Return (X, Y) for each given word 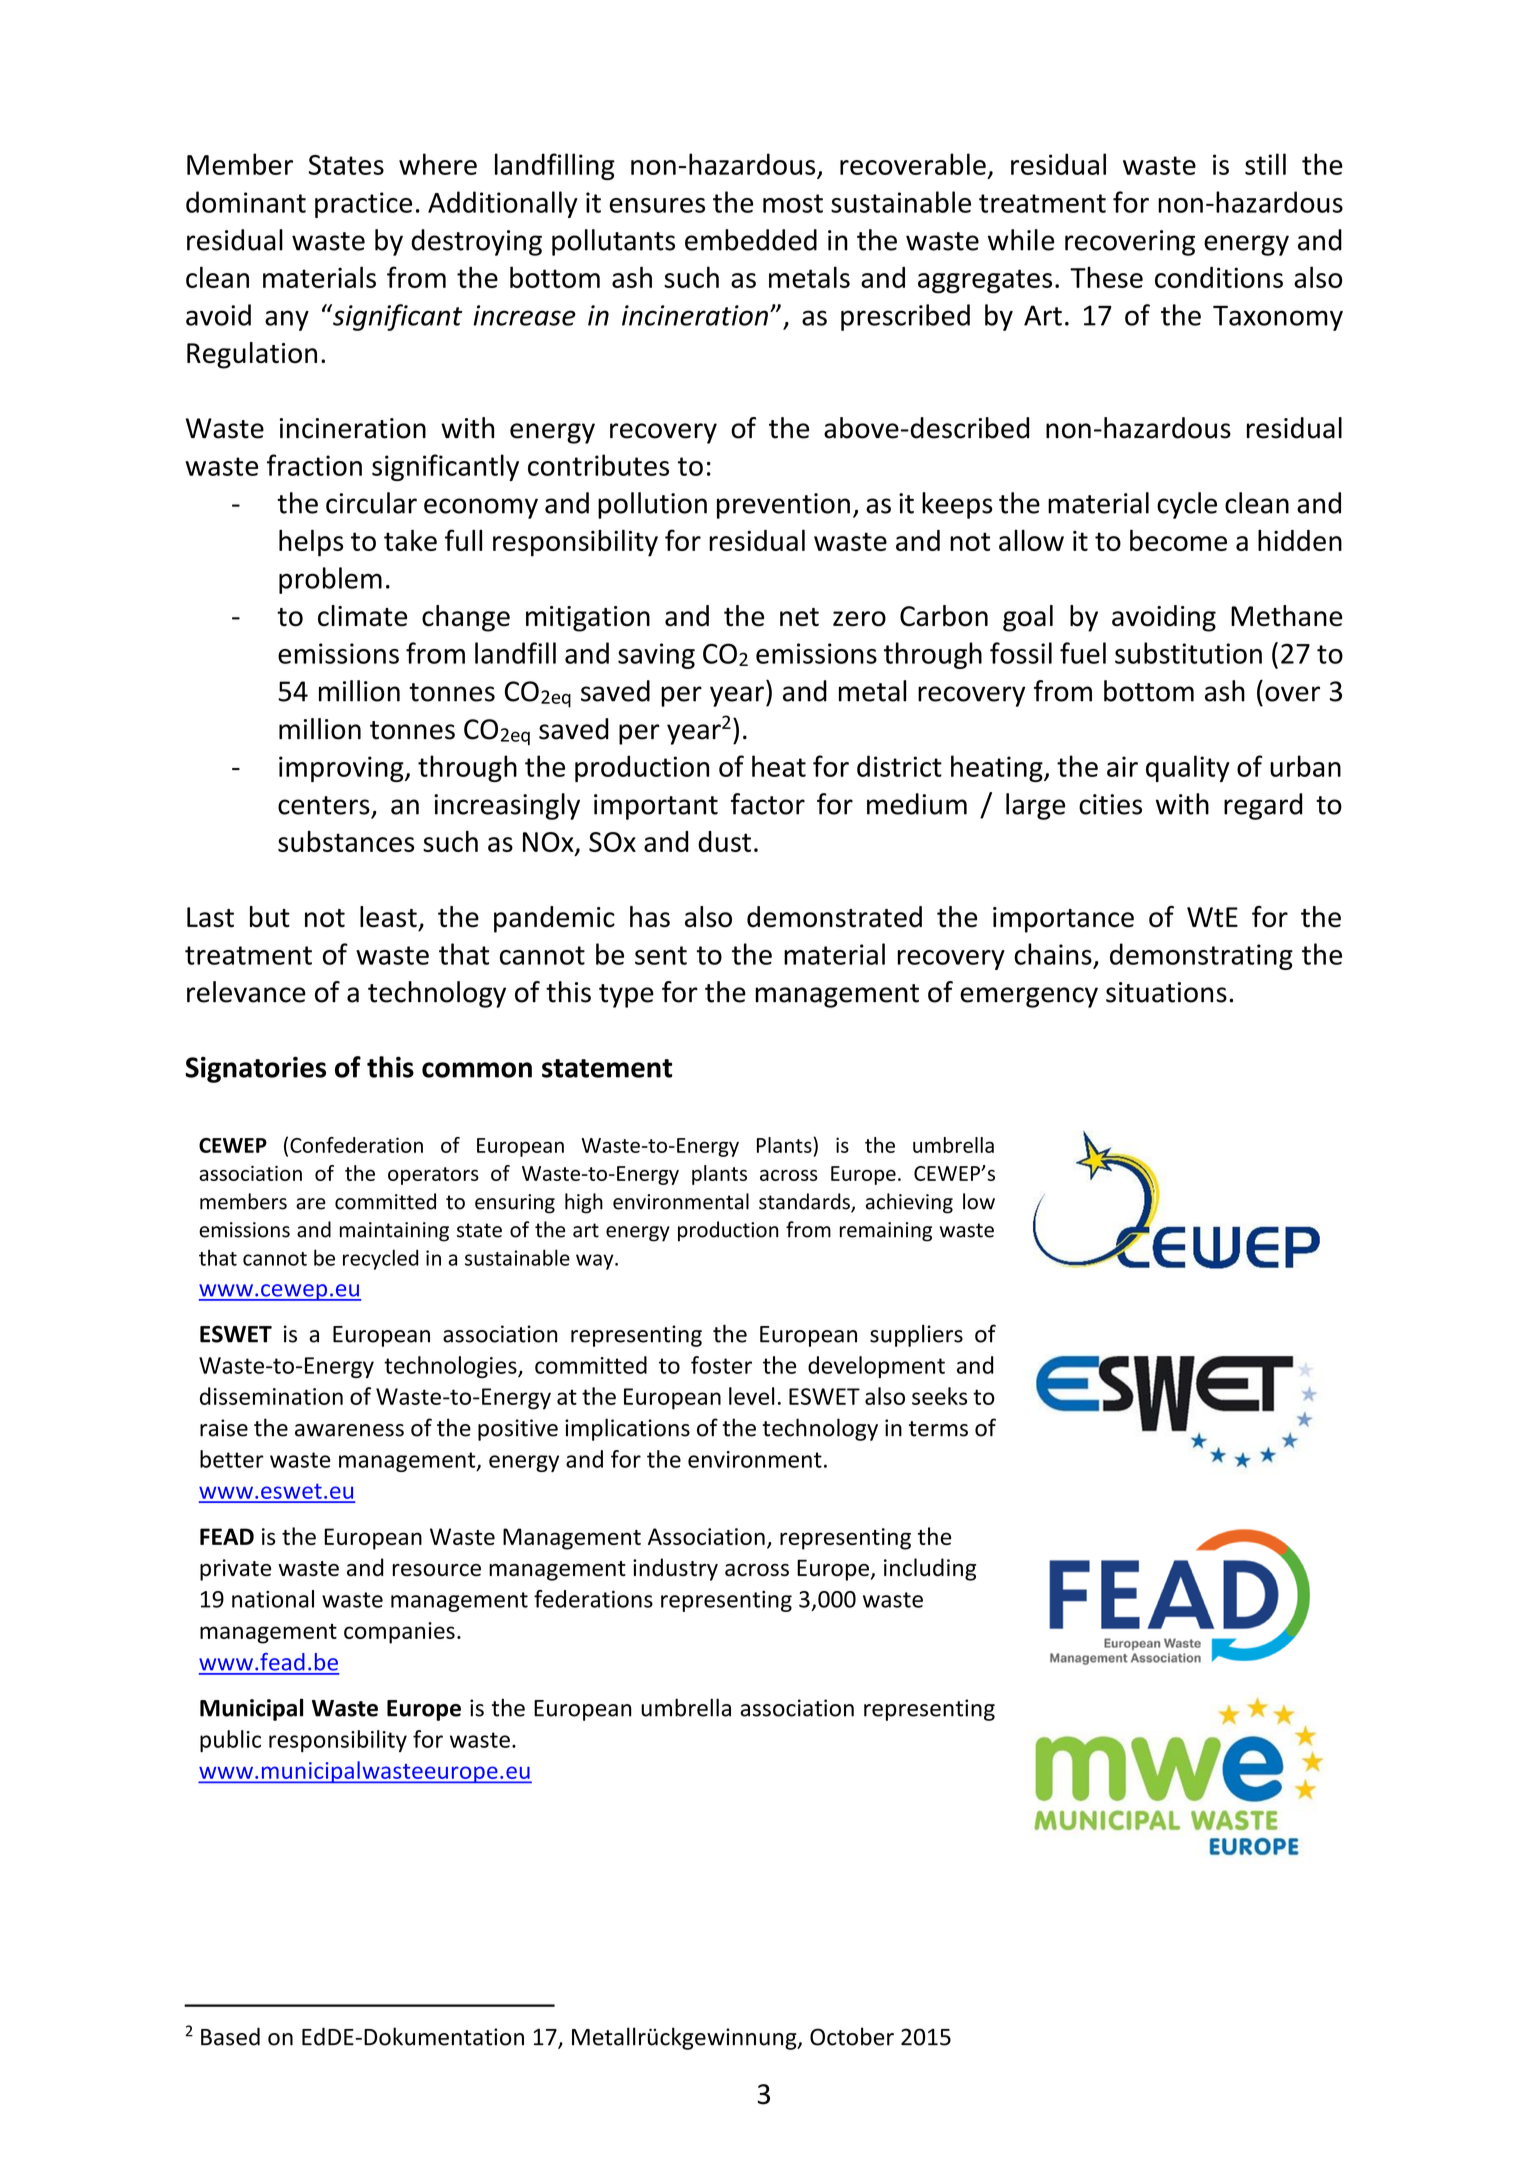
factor (768, 804)
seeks (939, 1396)
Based (230, 2036)
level (751, 1396)
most (793, 203)
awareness (349, 1430)
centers (324, 805)
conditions (1219, 277)
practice (363, 205)
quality (1188, 768)
